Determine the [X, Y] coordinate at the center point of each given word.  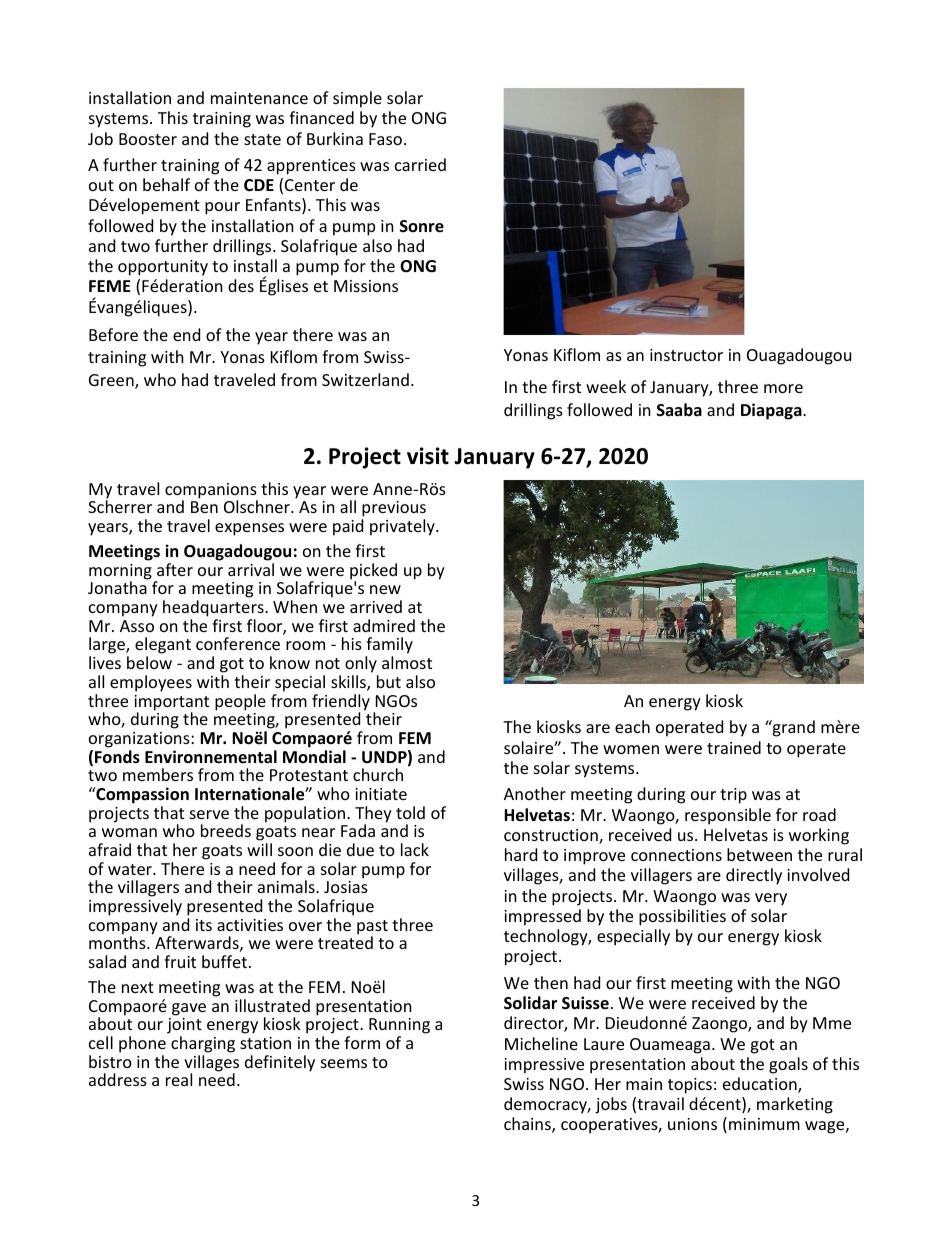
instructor [686, 355]
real [179, 1079]
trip [733, 796]
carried [420, 164]
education [761, 1085]
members [158, 774]
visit [428, 456]
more [783, 388]
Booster [148, 139]
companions [211, 492]
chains [528, 1125]
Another [535, 793]
